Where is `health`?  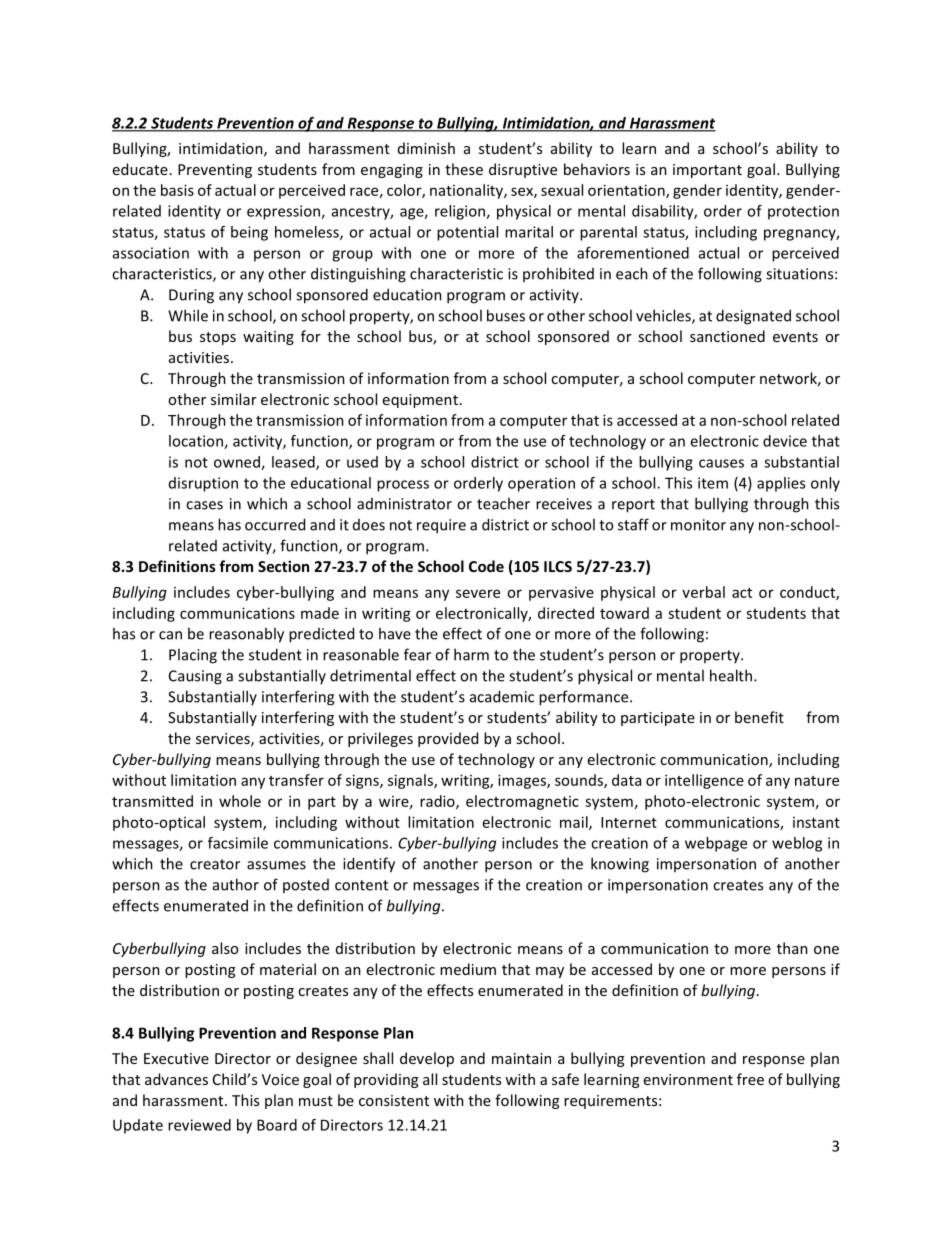 health is located at coordinates (731, 675).
